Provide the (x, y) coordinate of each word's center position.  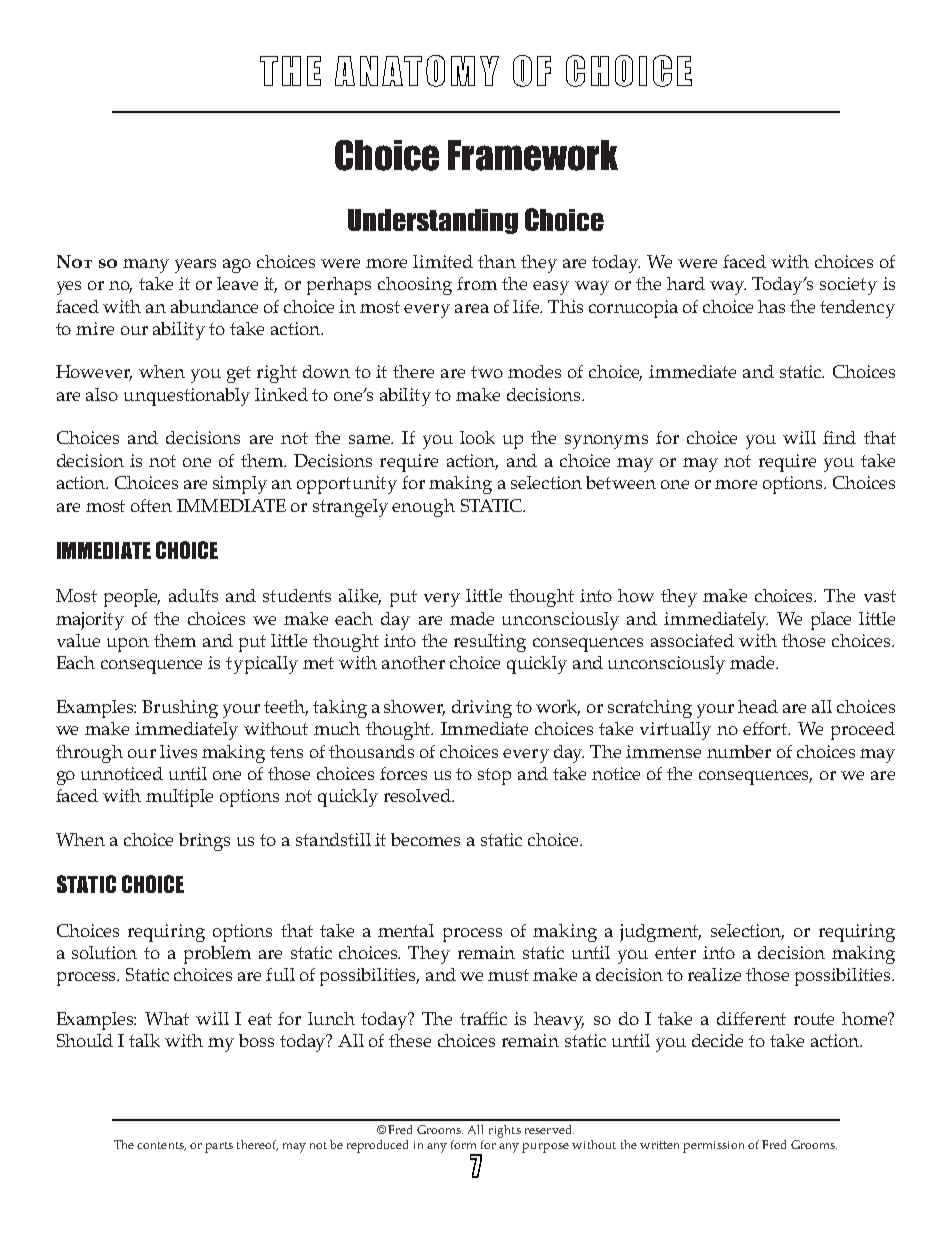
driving (482, 709)
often (151, 505)
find (839, 437)
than (497, 261)
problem (217, 955)
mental (406, 930)
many (146, 266)
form (463, 1144)
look (477, 437)
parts (219, 1147)
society (848, 286)
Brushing (180, 709)
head (758, 706)
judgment (660, 933)
